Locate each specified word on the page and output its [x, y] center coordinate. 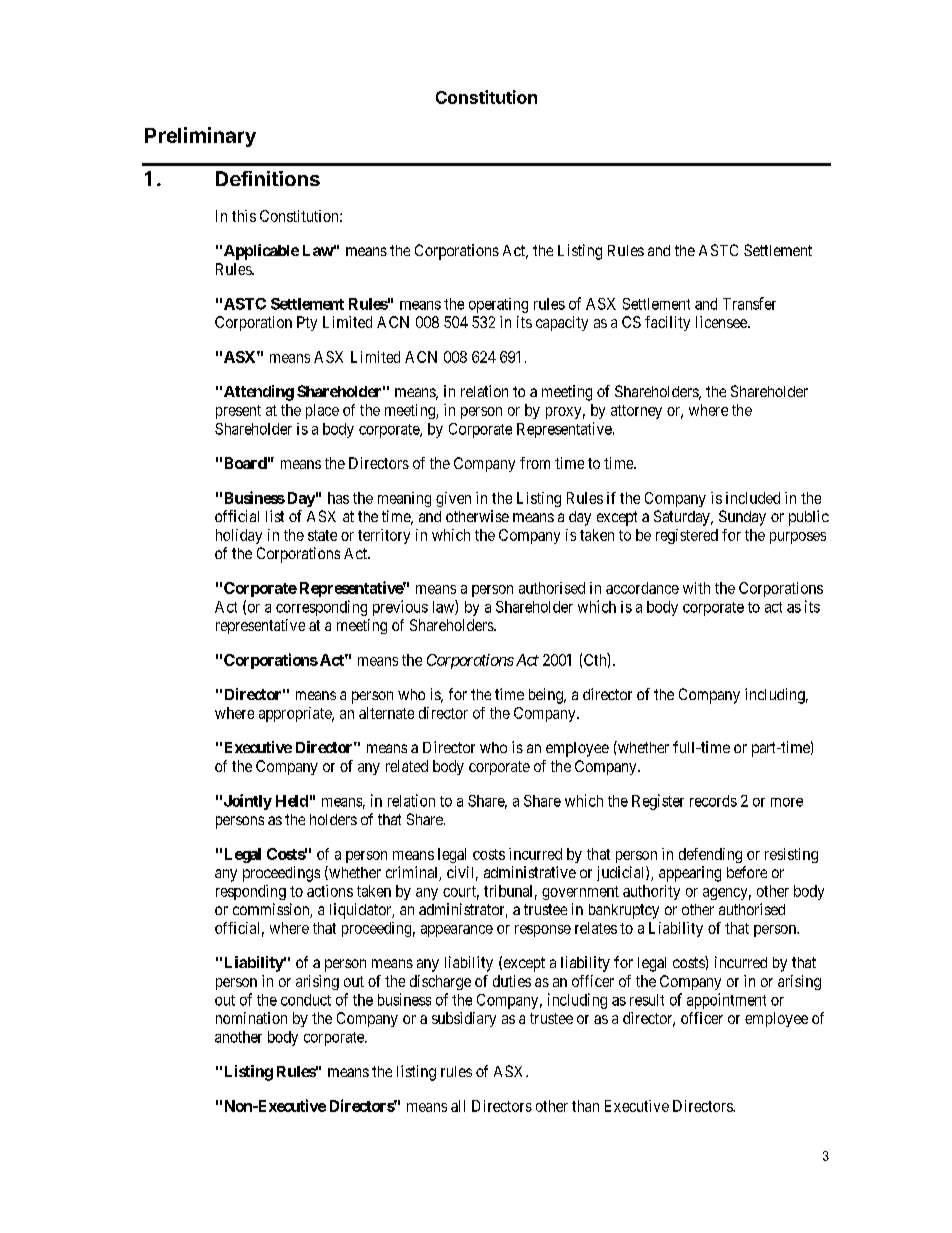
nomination [251, 1018]
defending [710, 855]
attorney [636, 412]
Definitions [268, 178]
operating [498, 305]
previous [400, 608]
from [535, 463]
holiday [239, 536]
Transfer [749, 303]
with [696, 588]
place [322, 411]
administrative [530, 872]
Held [292, 801]
